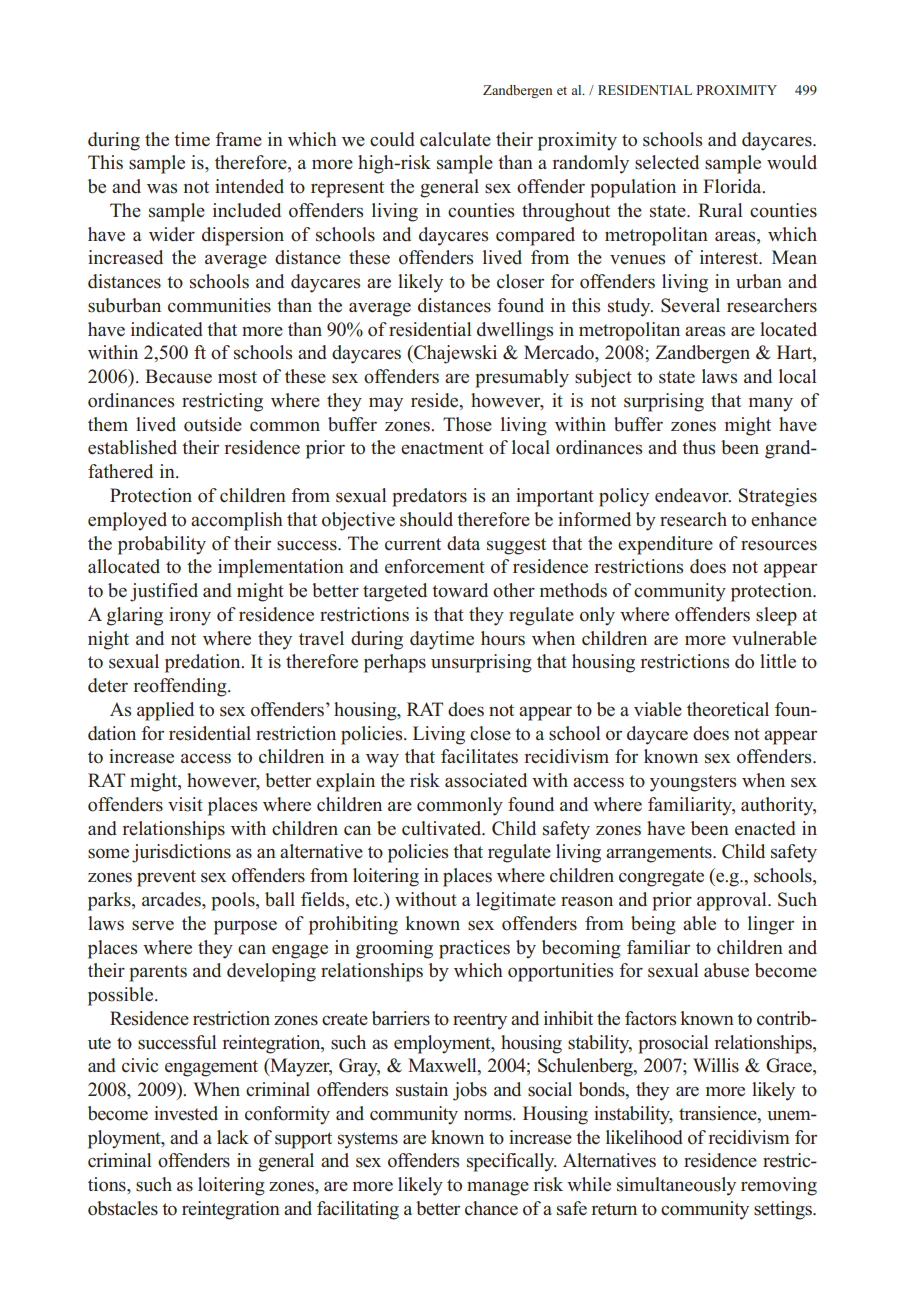 This screenshot has width=905, height=1316. Describe the element at coordinates (162, 188) in the screenshot. I see `was` at that location.
